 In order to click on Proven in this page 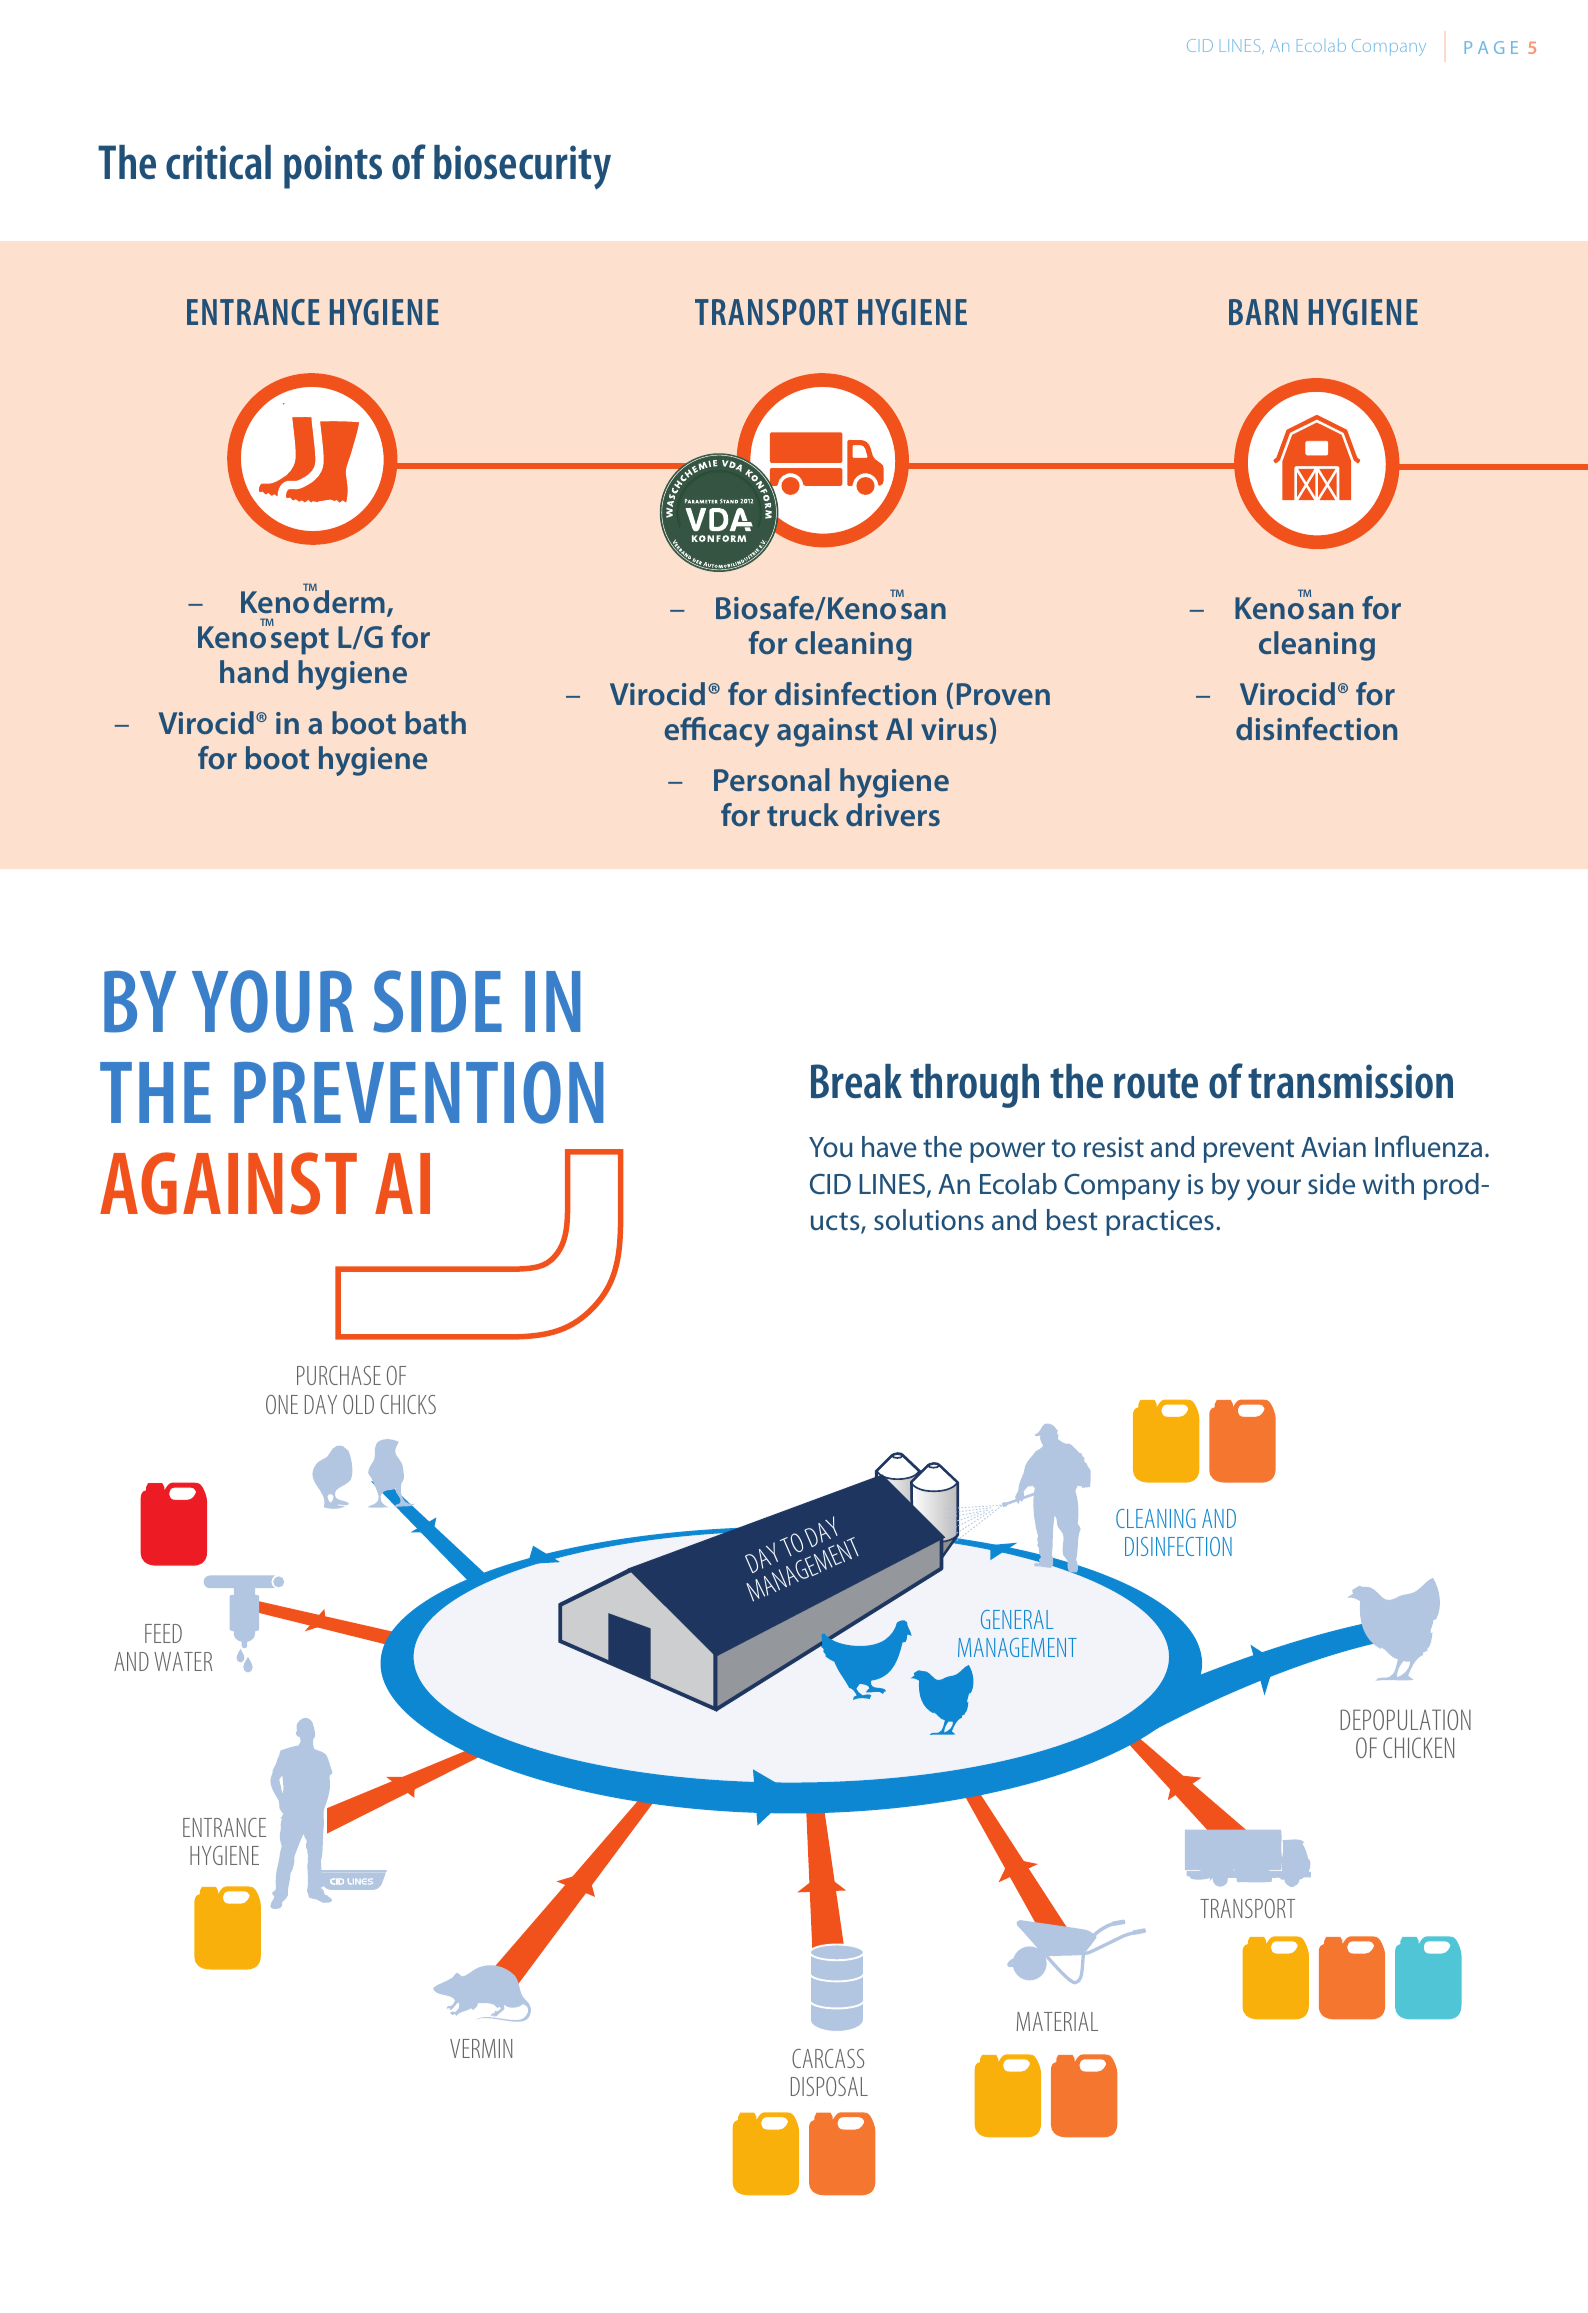, I will do `click(1003, 694)`.
